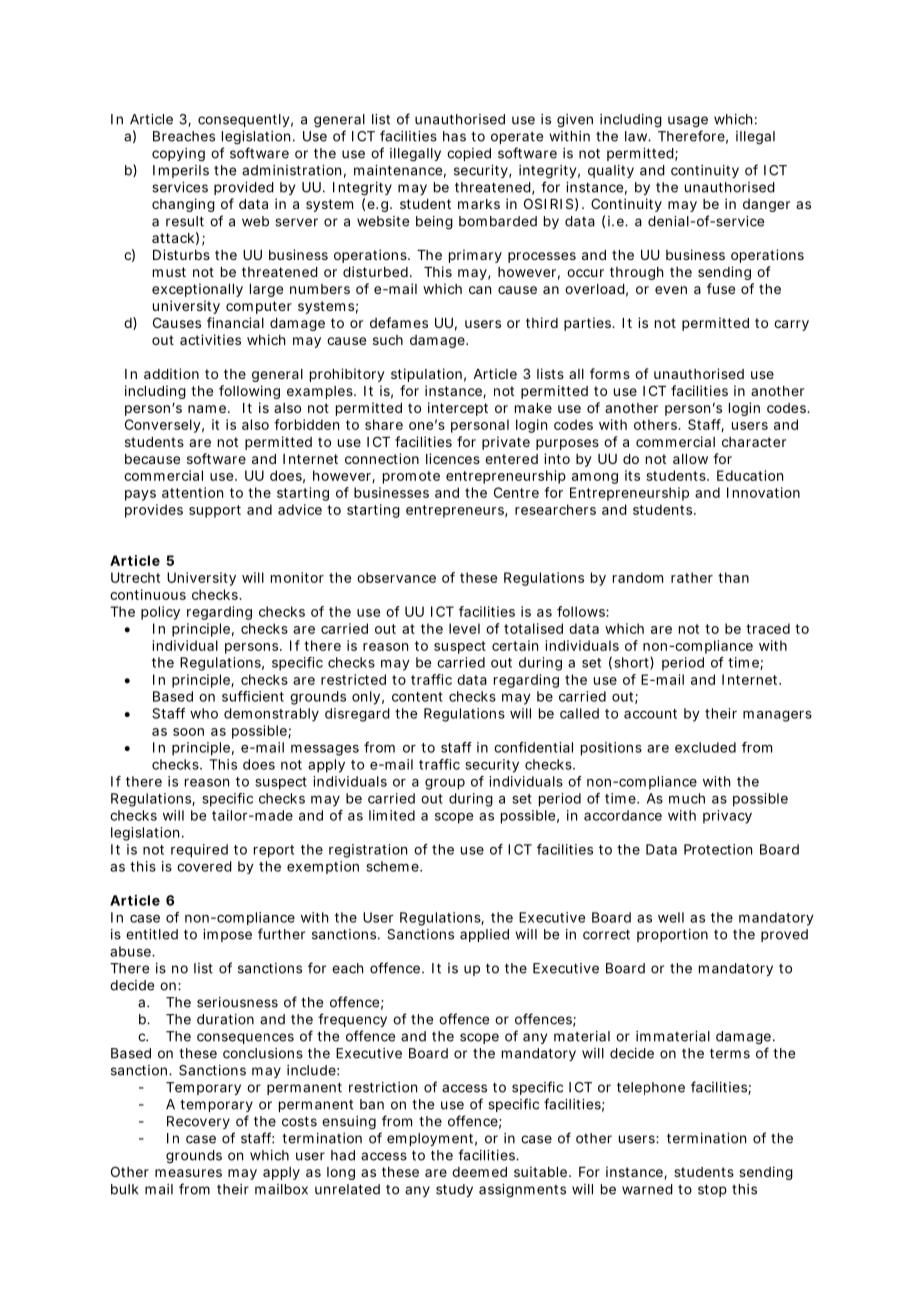  I want to click on measures, so click(188, 1173).
